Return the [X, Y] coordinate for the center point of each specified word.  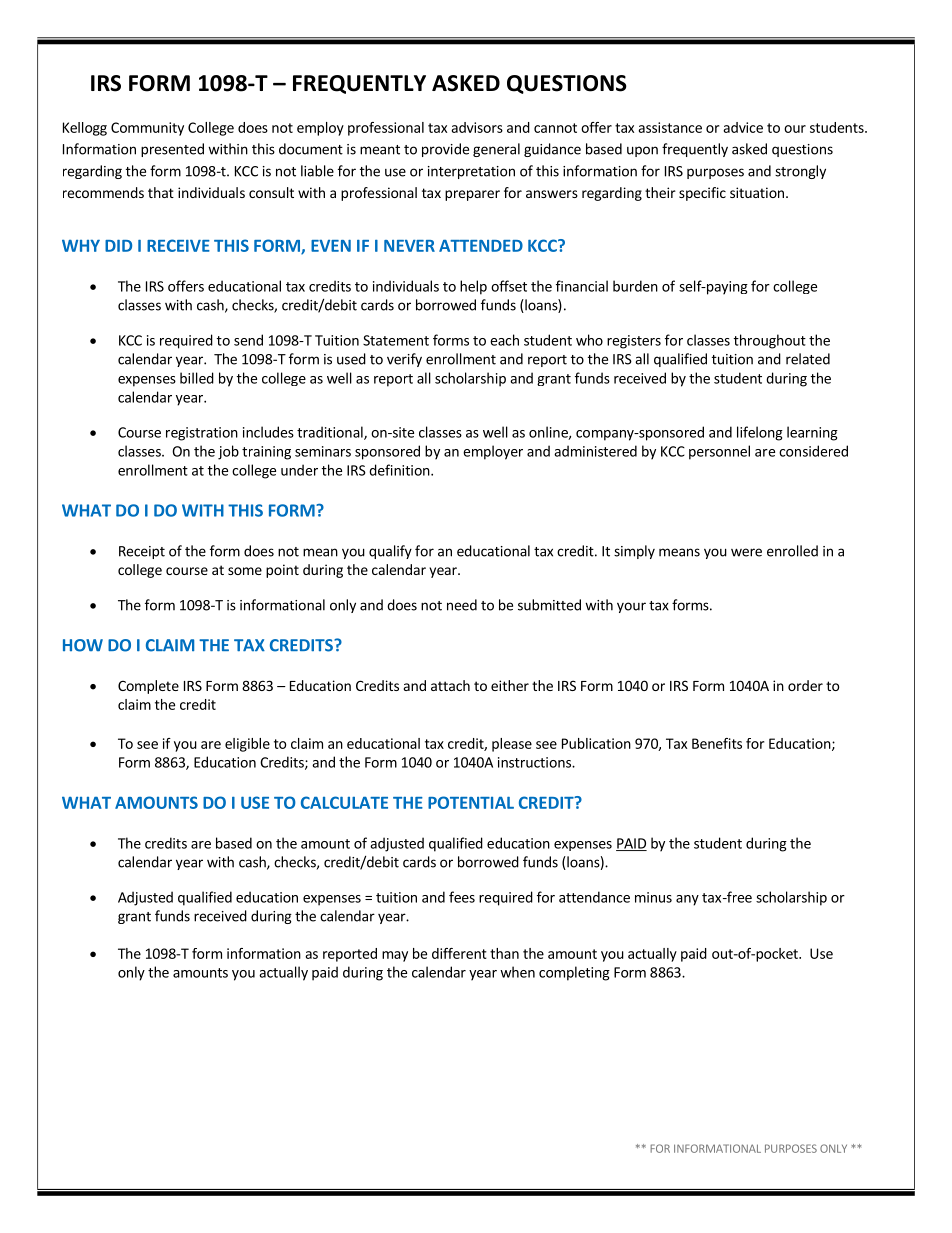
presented [172, 150]
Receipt [142, 552]
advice [743, 127]
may [395, 956]
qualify [390, 552]
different [459, 953]
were [746, 552]
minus [653, 897]
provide [445, 150]
